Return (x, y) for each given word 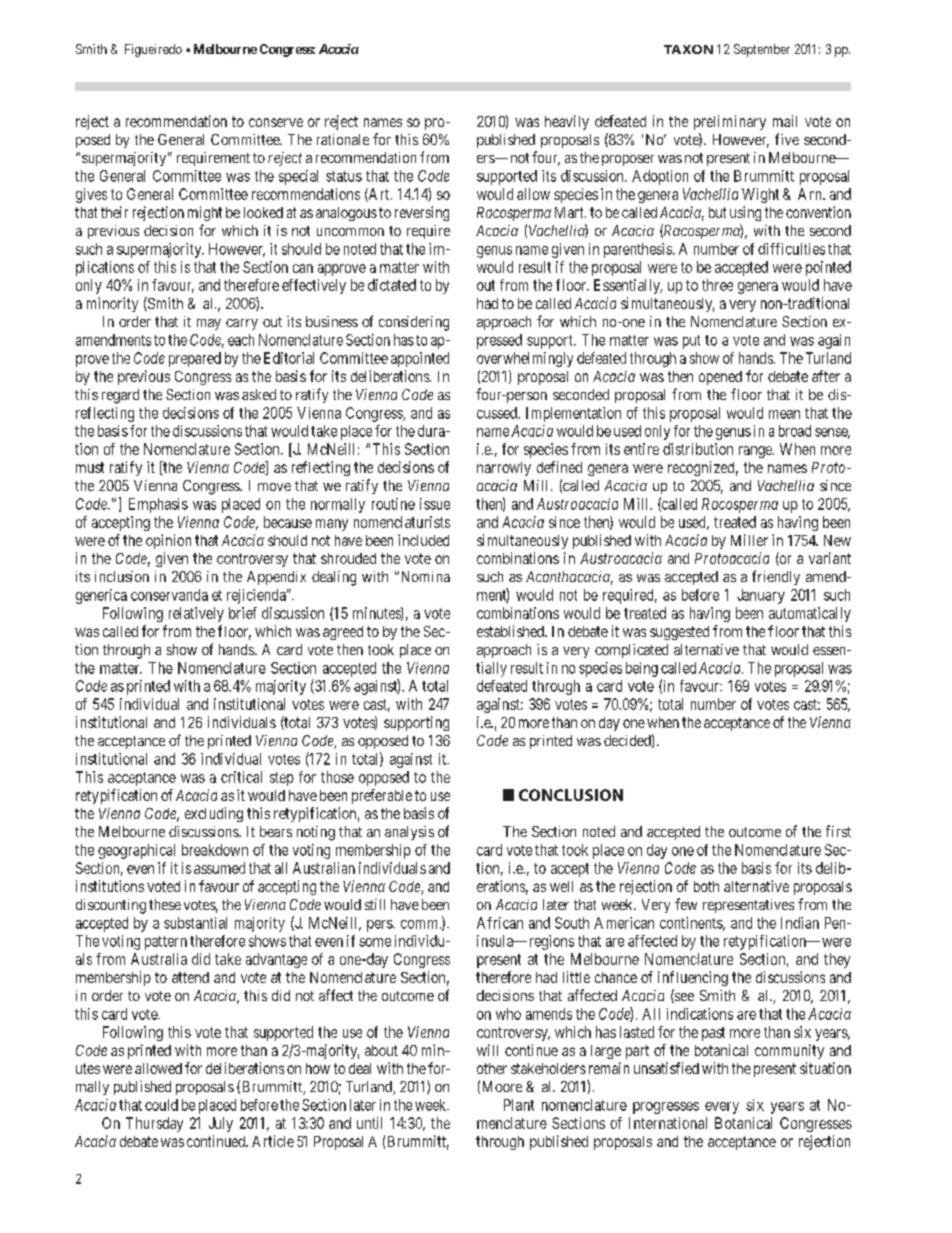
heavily (567, 122)
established (511, 631)
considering (414, 323)
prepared (195, 359)
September (762, 50)
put (691, 342)
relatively (196, 614)
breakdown (215, 850)
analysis (409, 833)
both (706, 886)
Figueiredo (153, 50)
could (161, 1105)
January (761, 596)
